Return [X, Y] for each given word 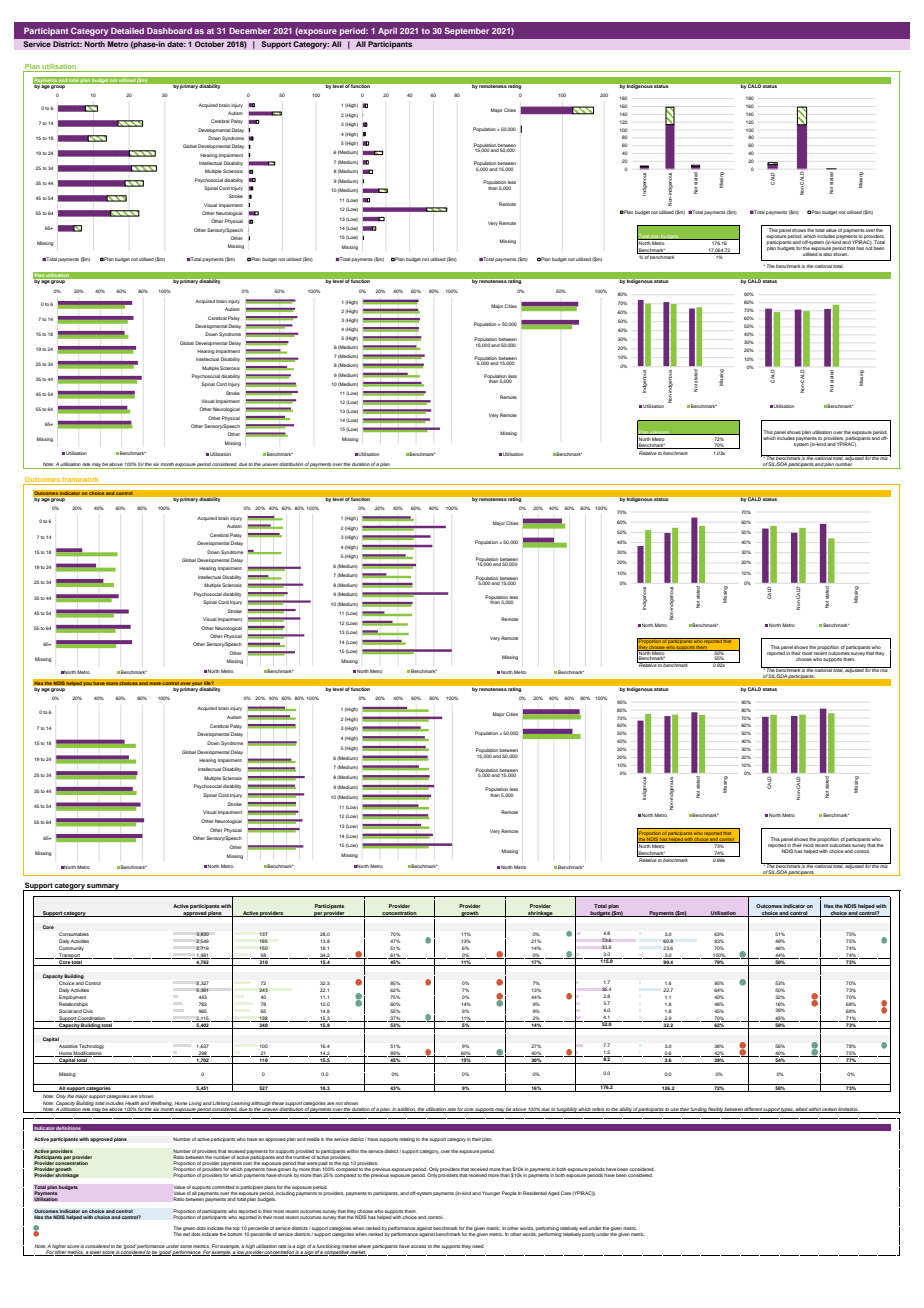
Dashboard [169, 31]
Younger [491, 1193]
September [467, 31]
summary [103, 887]
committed [223, 1187]
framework [81, 481]
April [387, 32]
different [753, 1110]
